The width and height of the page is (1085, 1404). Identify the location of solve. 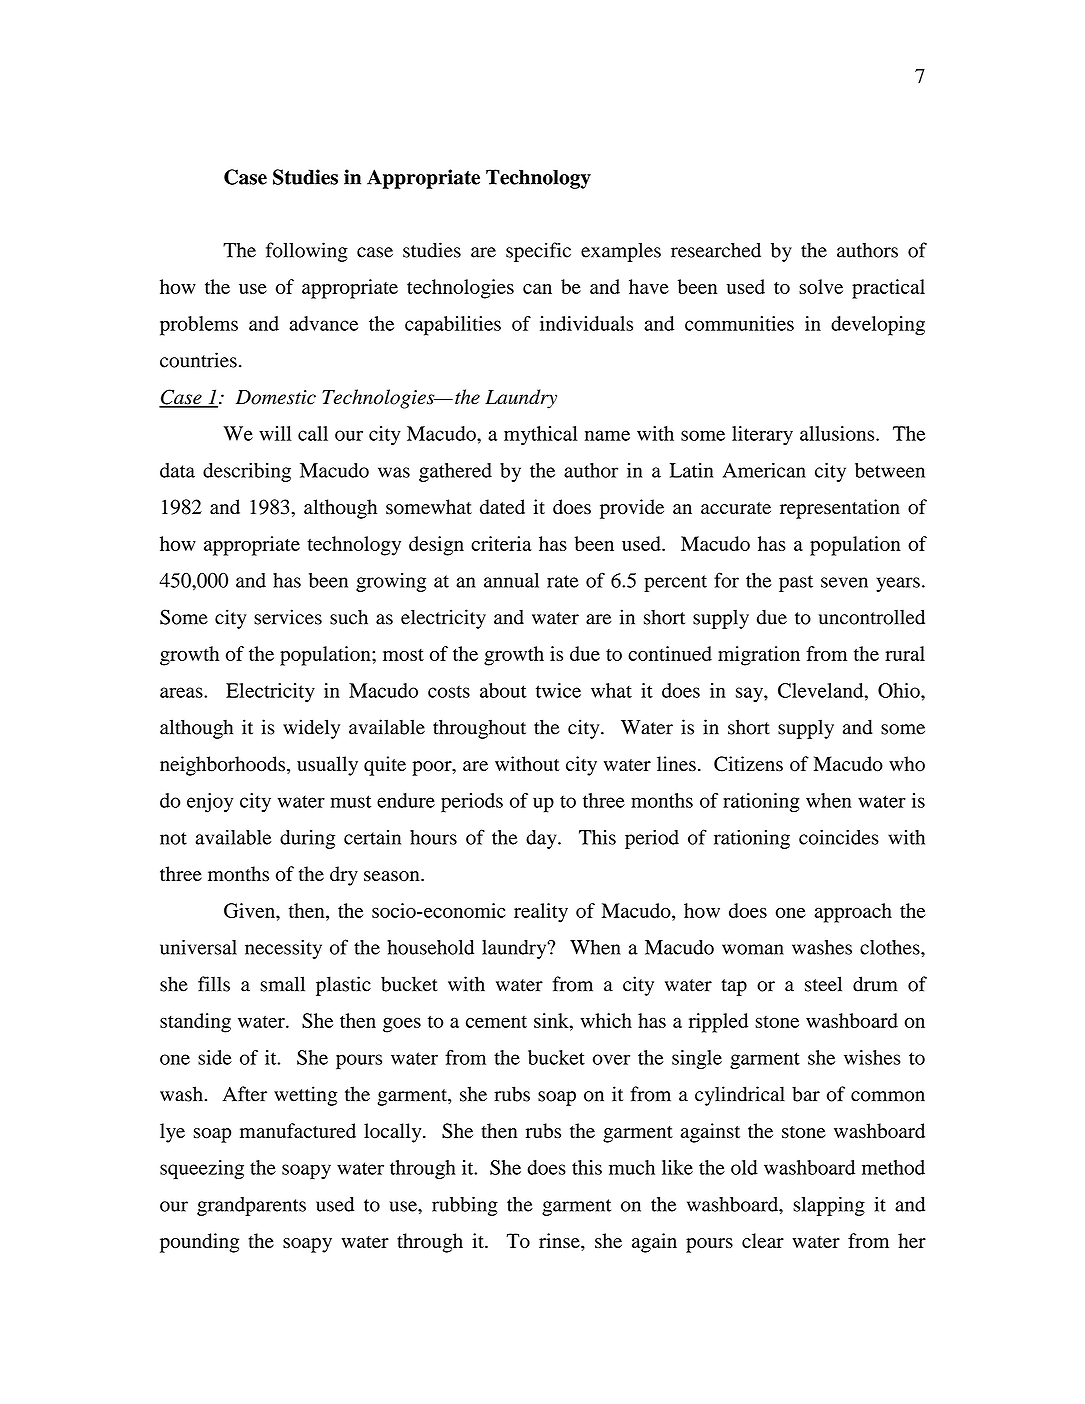
(821, 286).
